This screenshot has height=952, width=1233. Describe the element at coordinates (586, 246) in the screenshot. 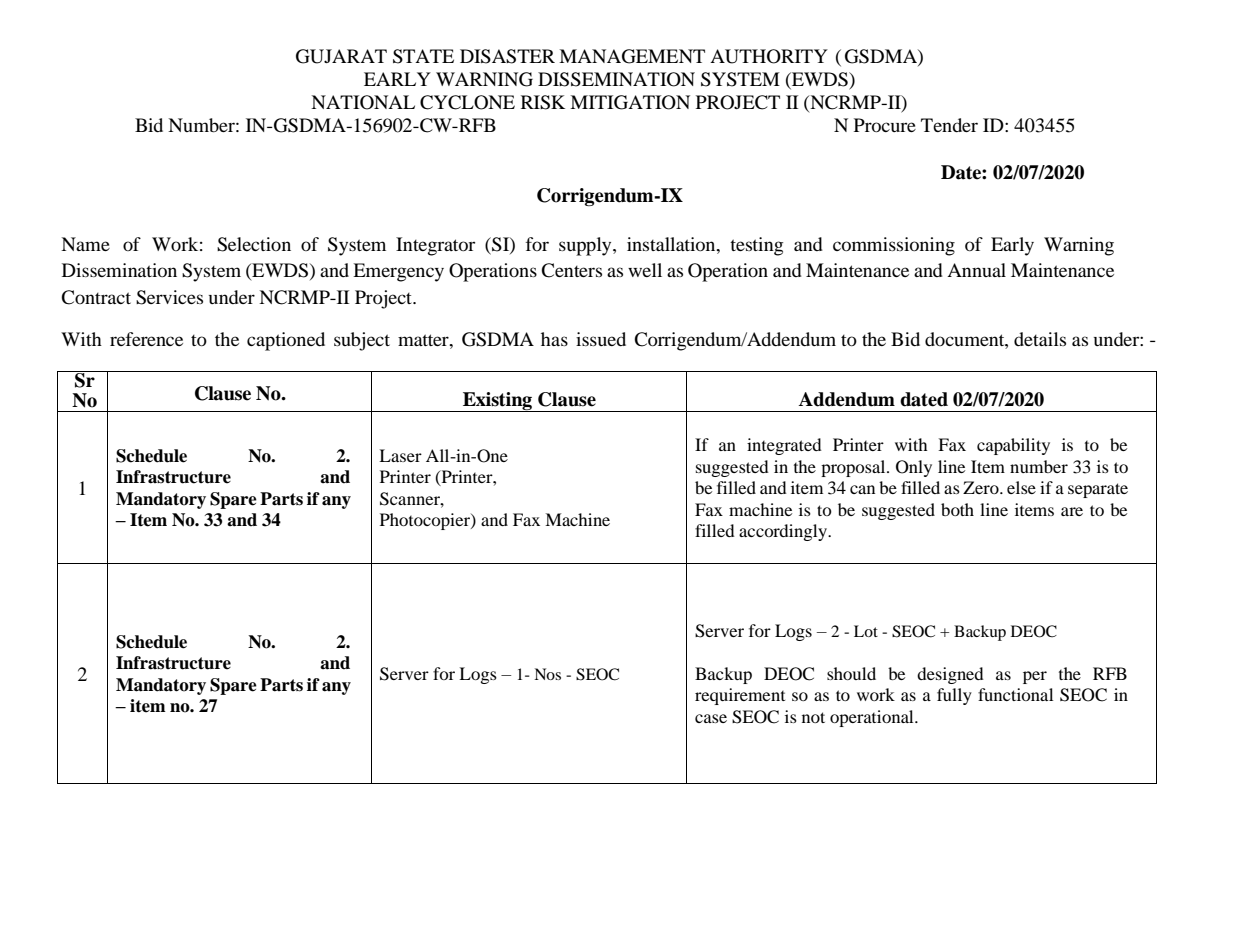

I see `supply` at that location.
